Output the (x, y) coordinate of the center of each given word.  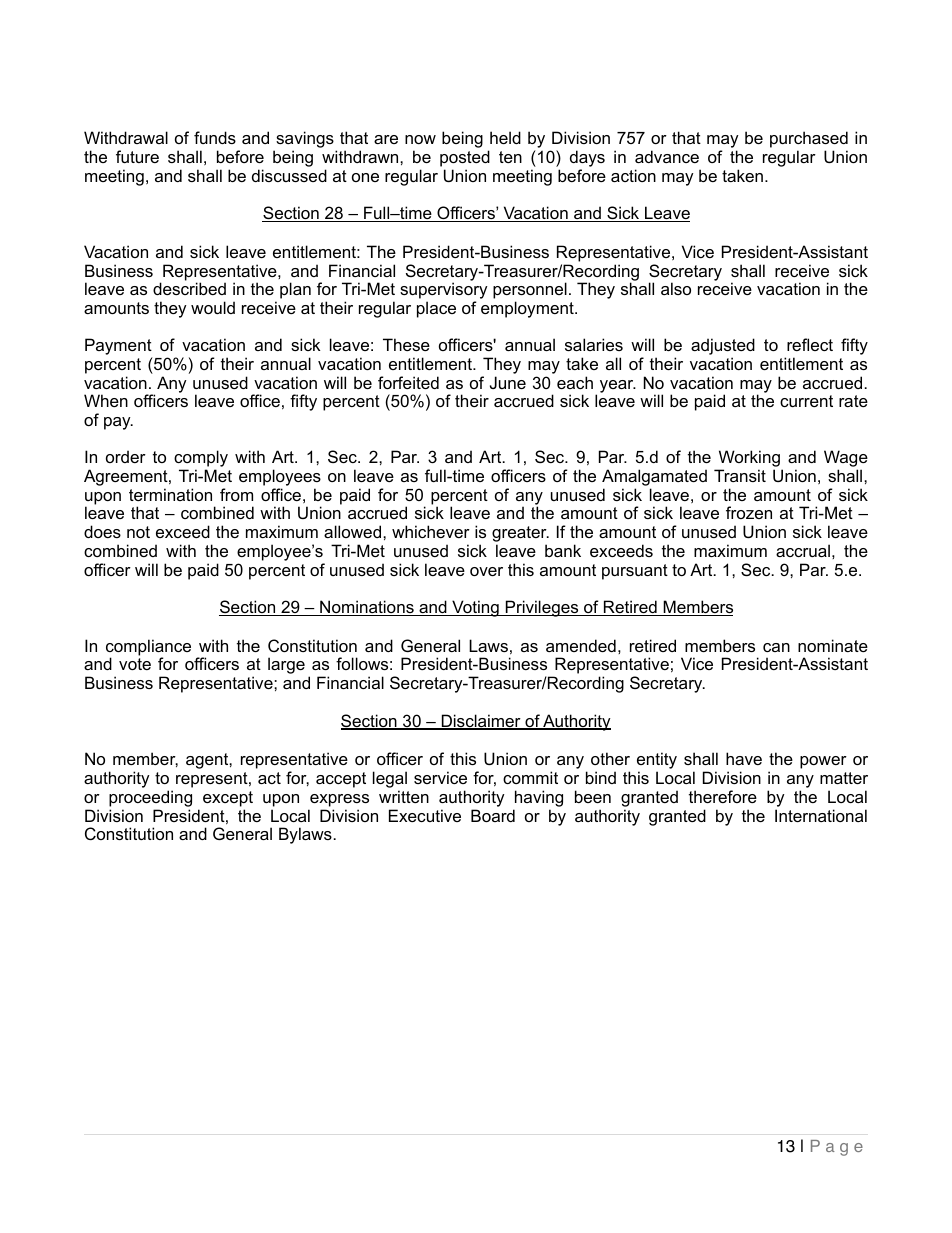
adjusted (723, 348)
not (138, 532)
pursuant (635, 572)
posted (465, 158)
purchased (809, 141)
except (228, 799)
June (508, 382)
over (486, 571)
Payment (119, 348)
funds (215, 137)
